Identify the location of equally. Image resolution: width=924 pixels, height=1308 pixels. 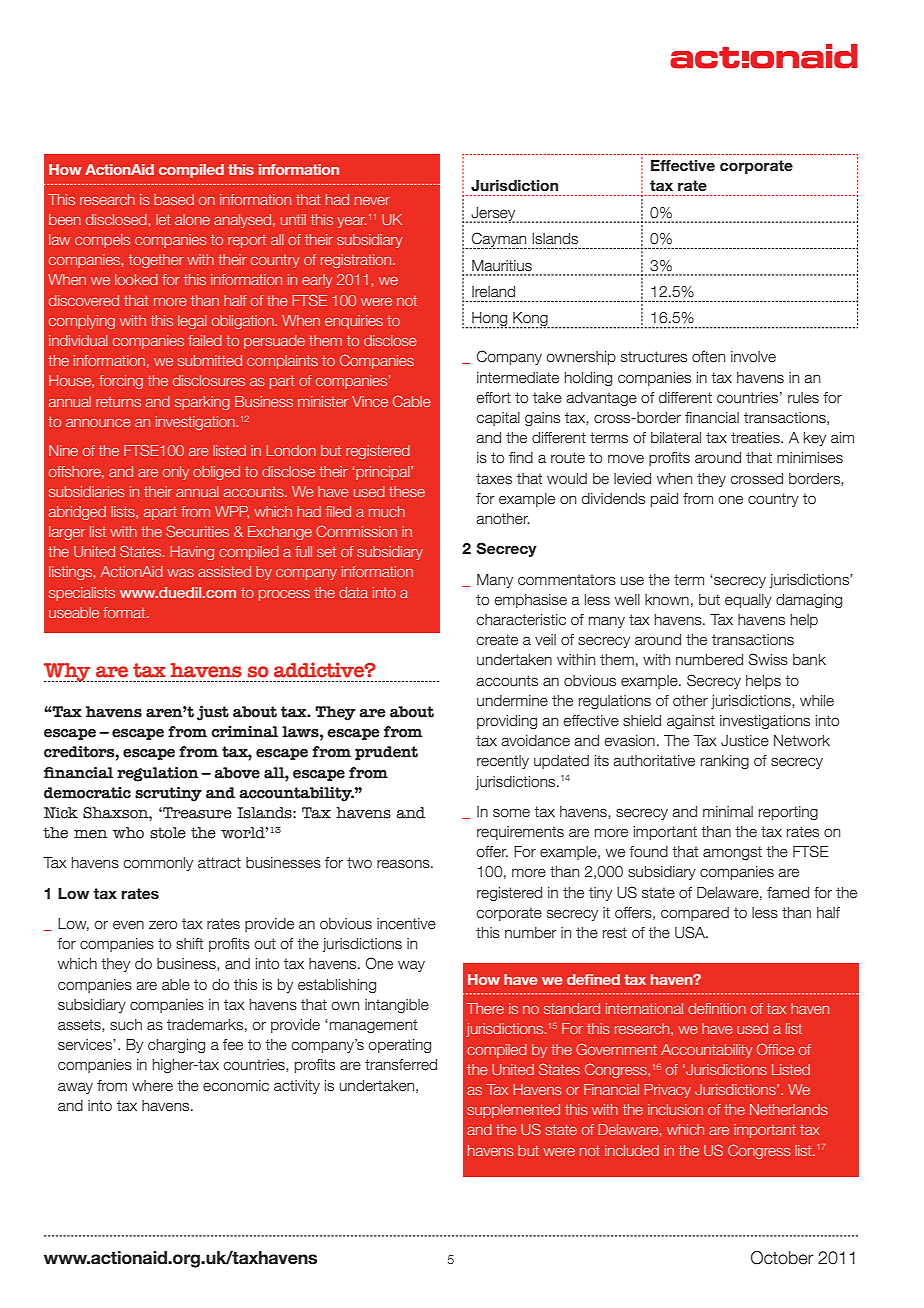
(748, 601).
